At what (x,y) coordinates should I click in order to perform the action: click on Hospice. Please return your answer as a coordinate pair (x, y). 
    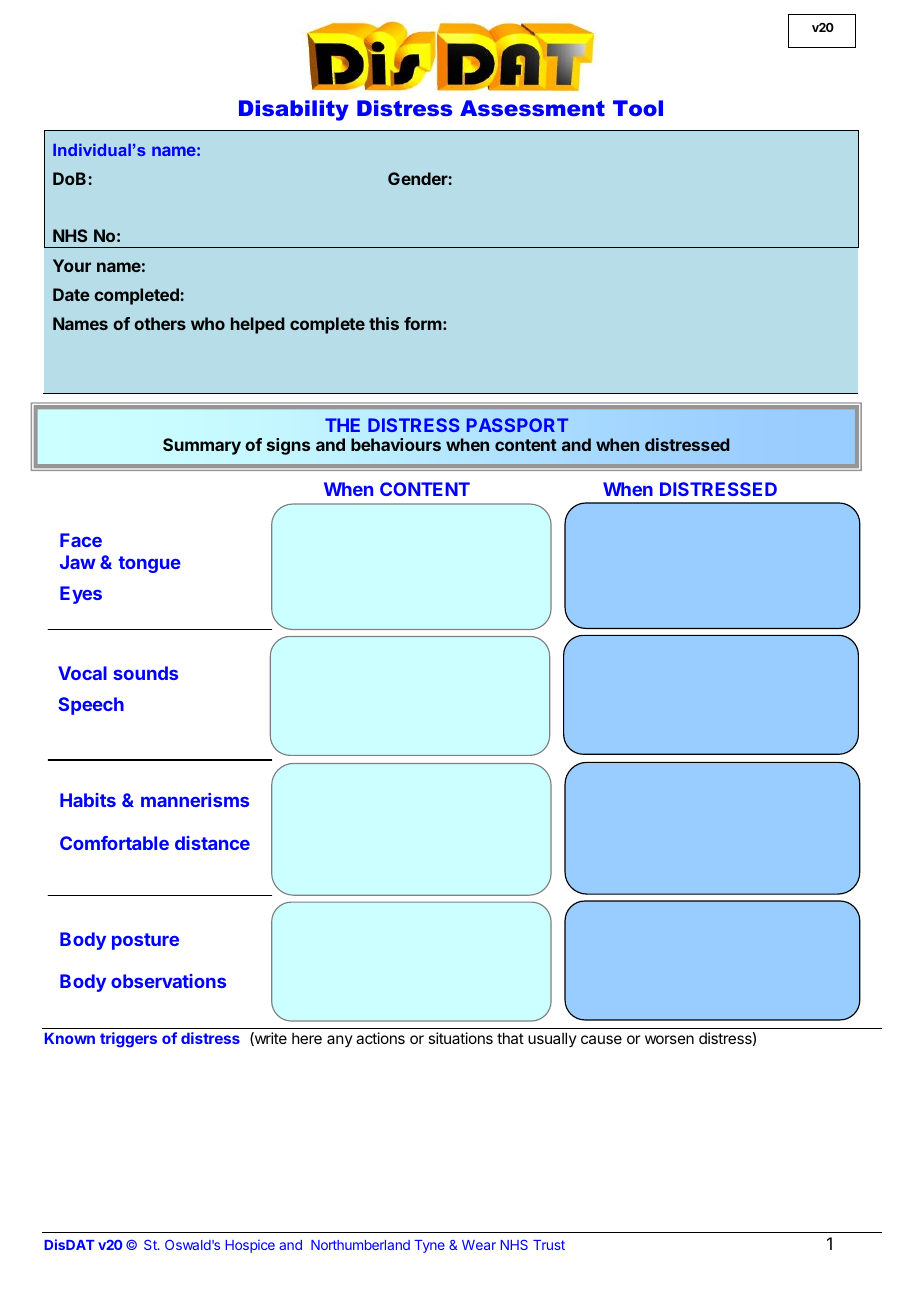
    Looking at the image, I should click on (250, 1246).
